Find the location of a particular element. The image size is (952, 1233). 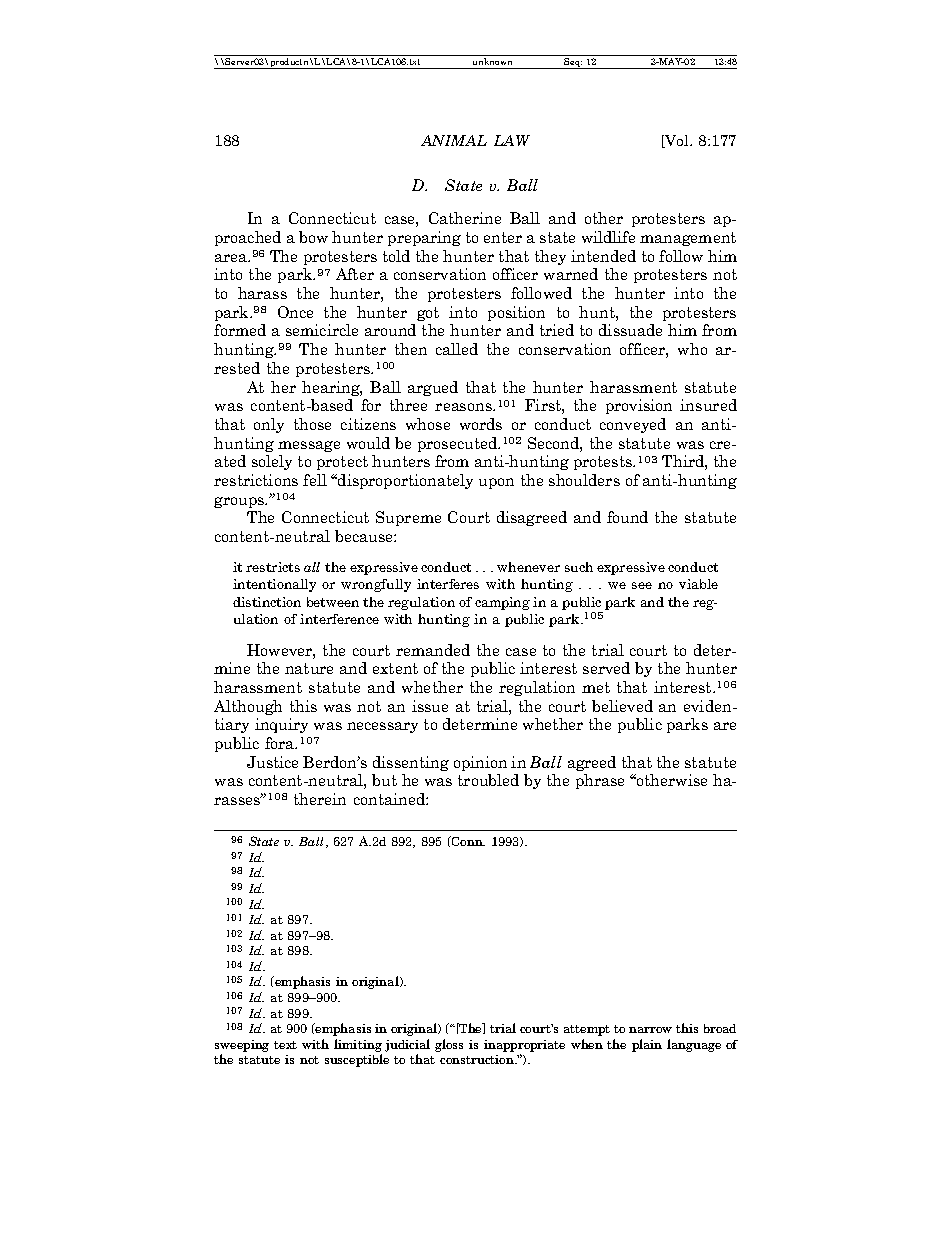

Vol is located at coordinates (677, 141).
